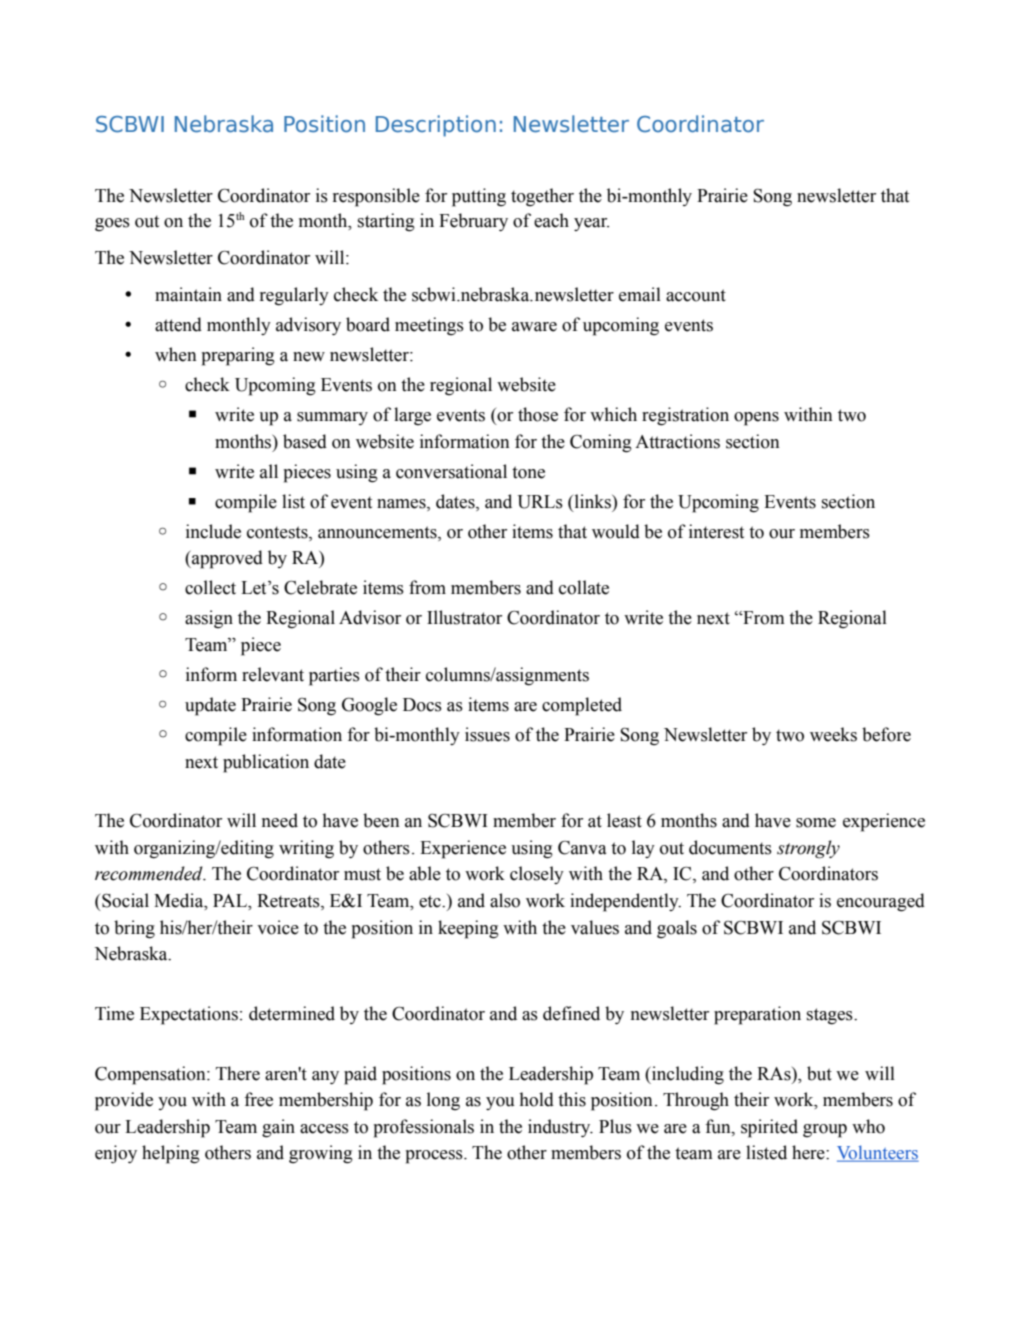 The width and height of the image is (1023, 1323). Describe the element at coordinates (536, 1099) in the image. I see `hold` at that location.
